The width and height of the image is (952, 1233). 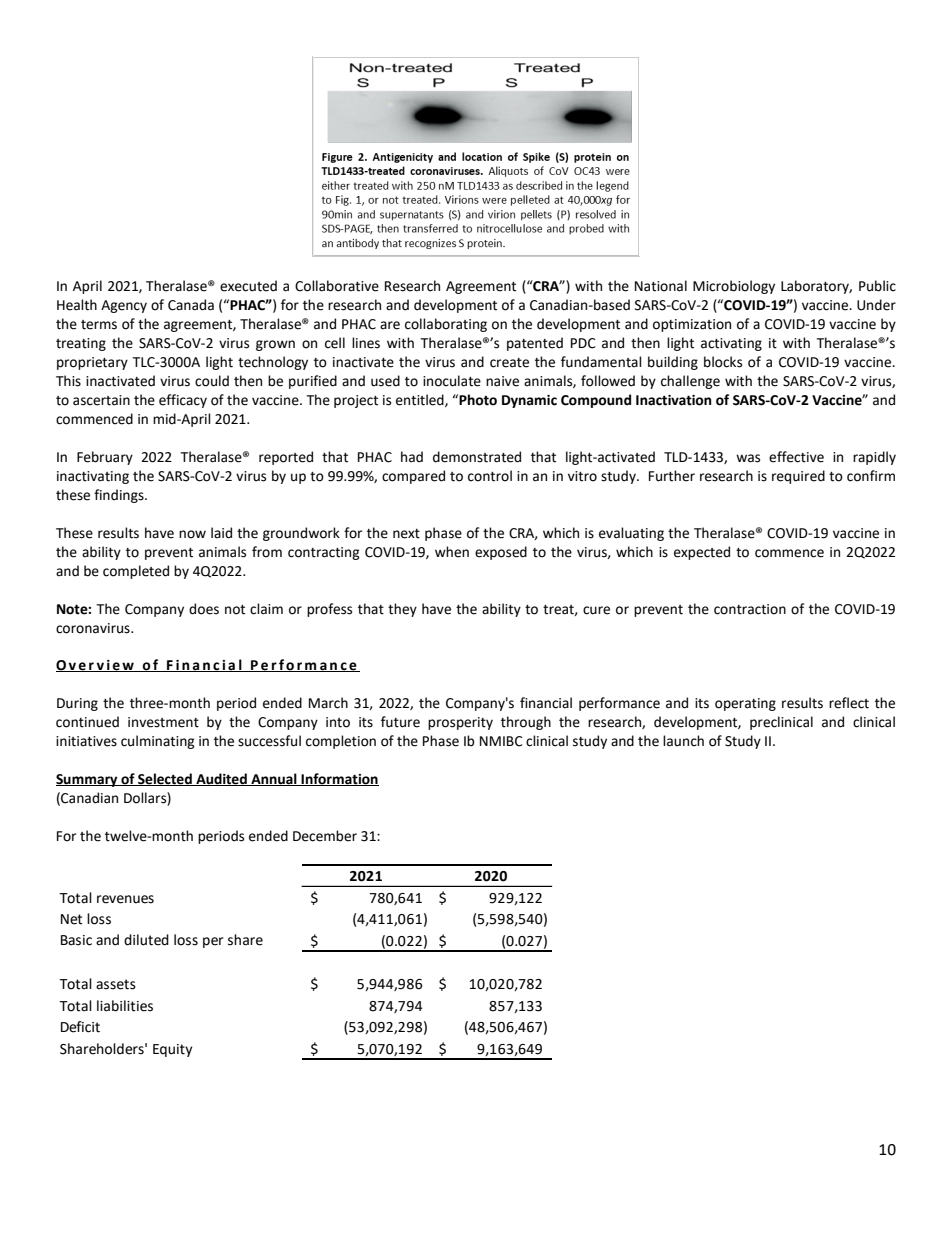 I want to click on Microbiology, so click(x=734, y=287).
